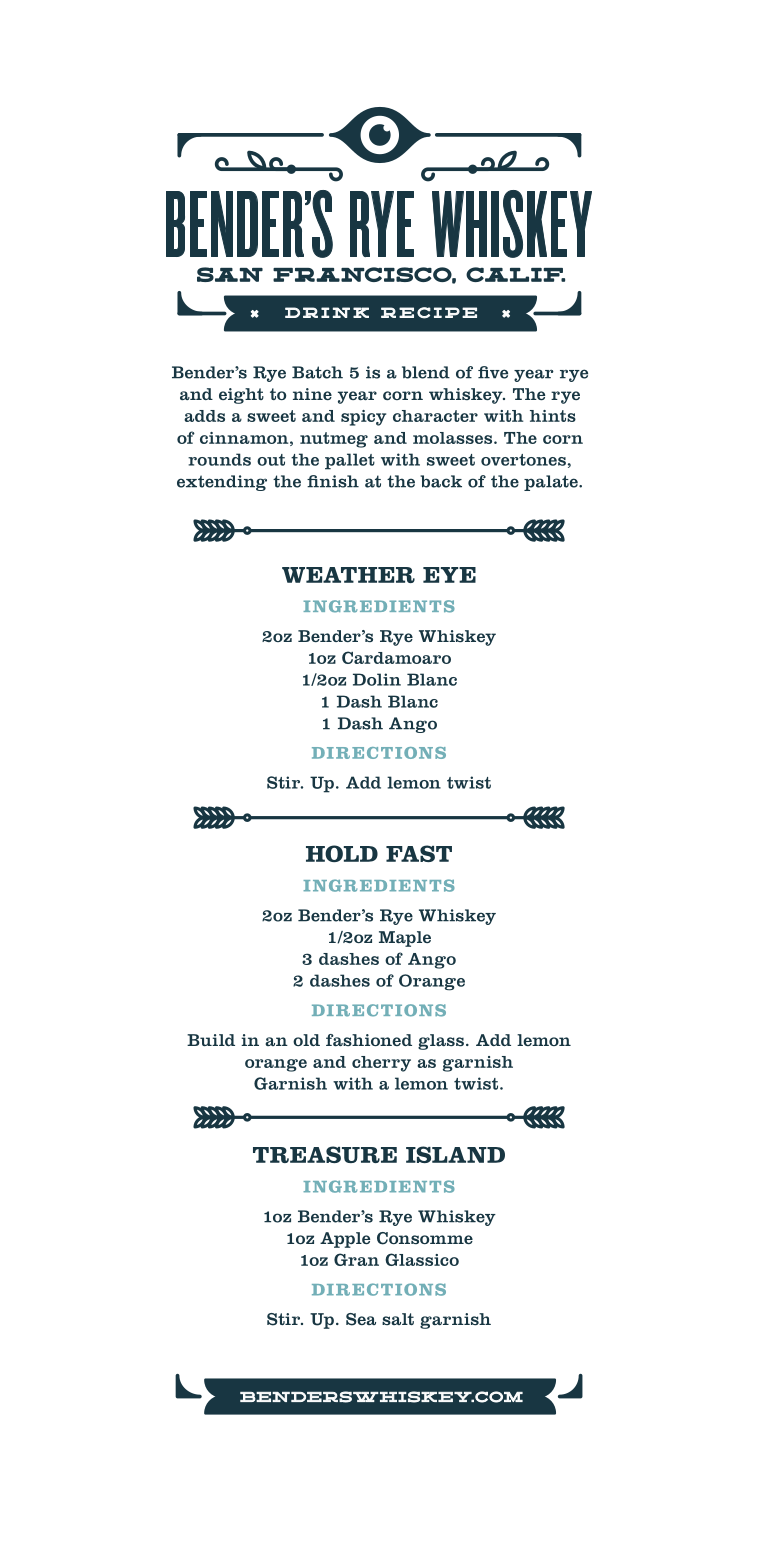  I want to click on EYE, so click(449, 575).
